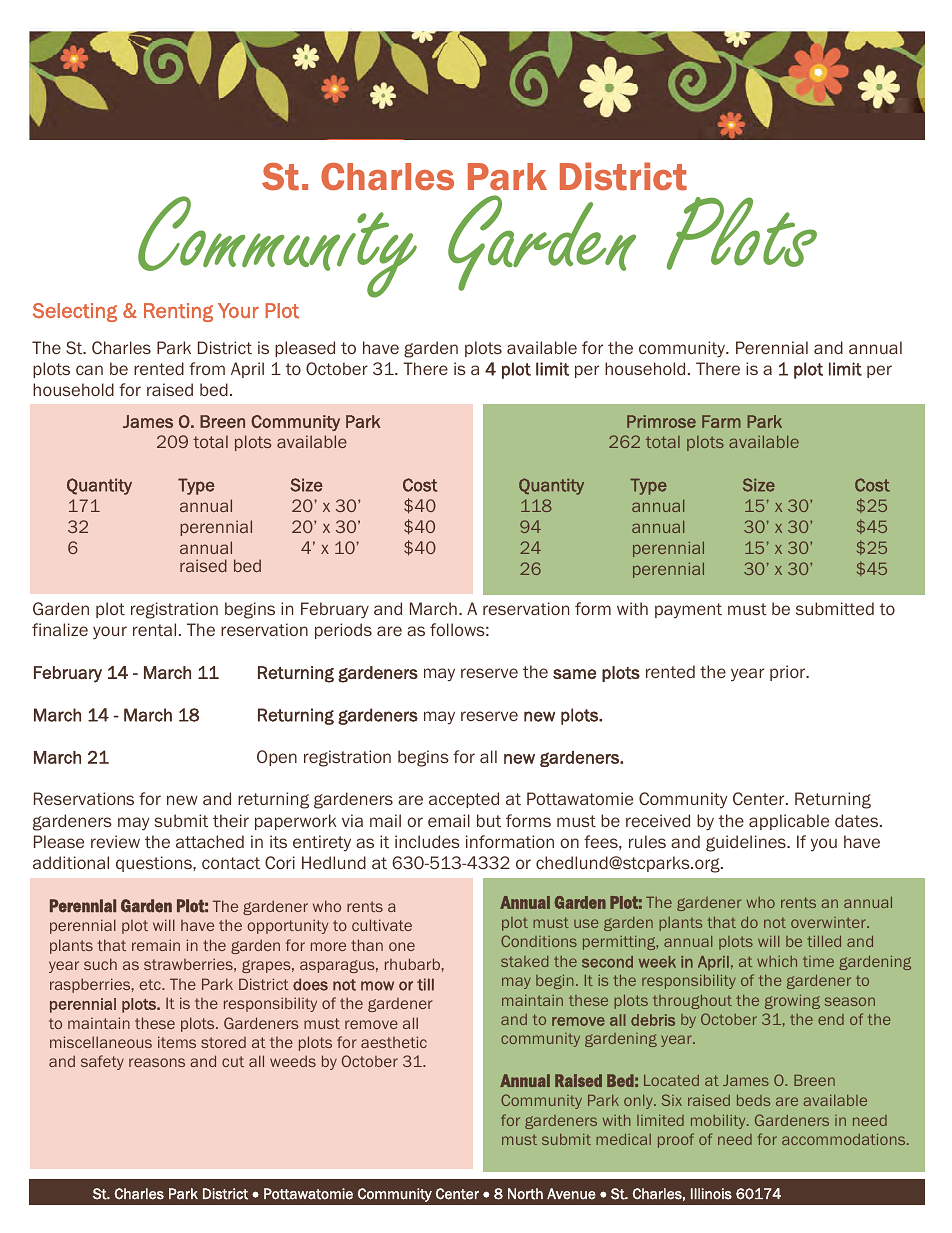  Describe the element at coordinates (789, 822) in the screenshot. I see `applicable` at that location.
